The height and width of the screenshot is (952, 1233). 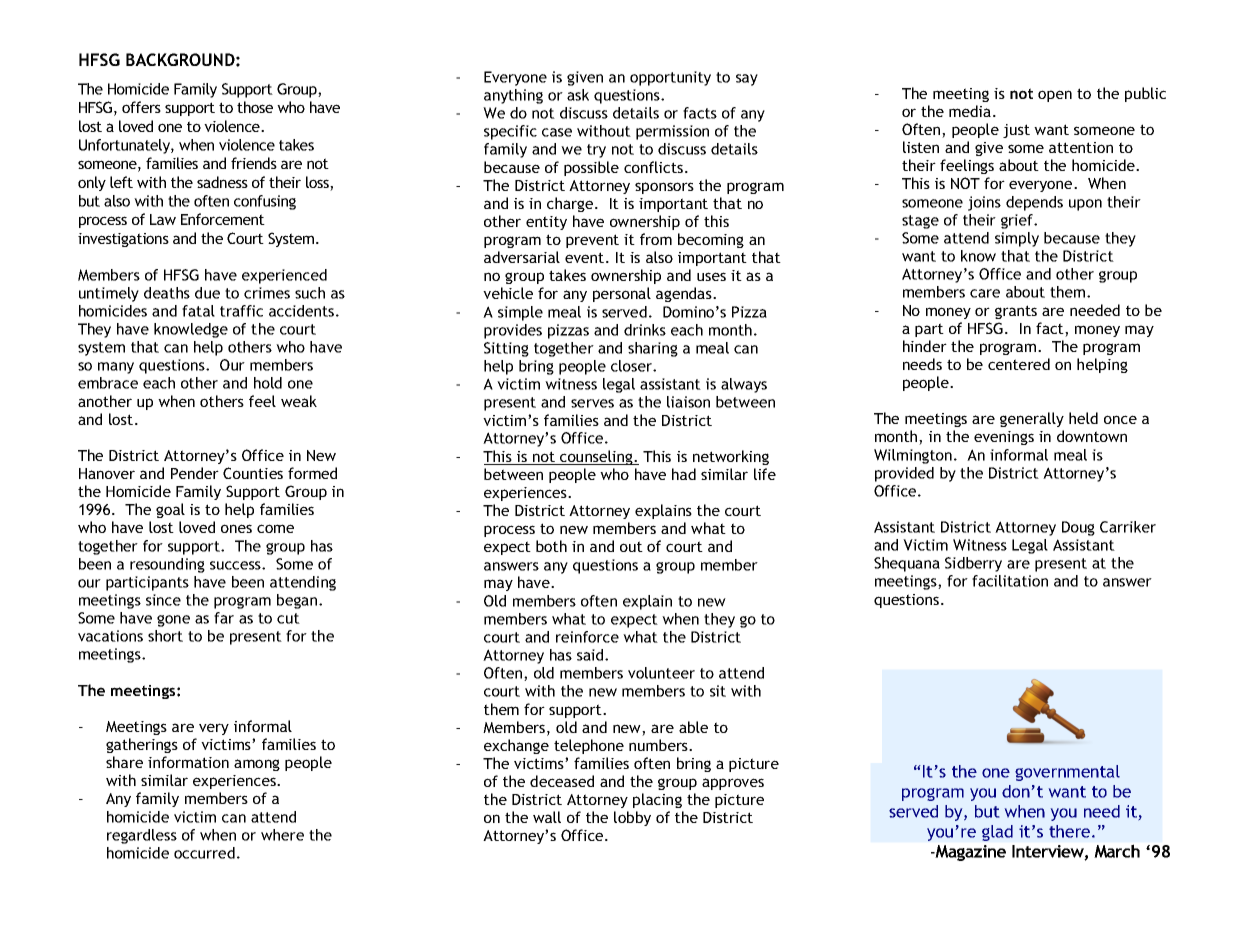 I want to click on those, so click(x=255, y=107).
